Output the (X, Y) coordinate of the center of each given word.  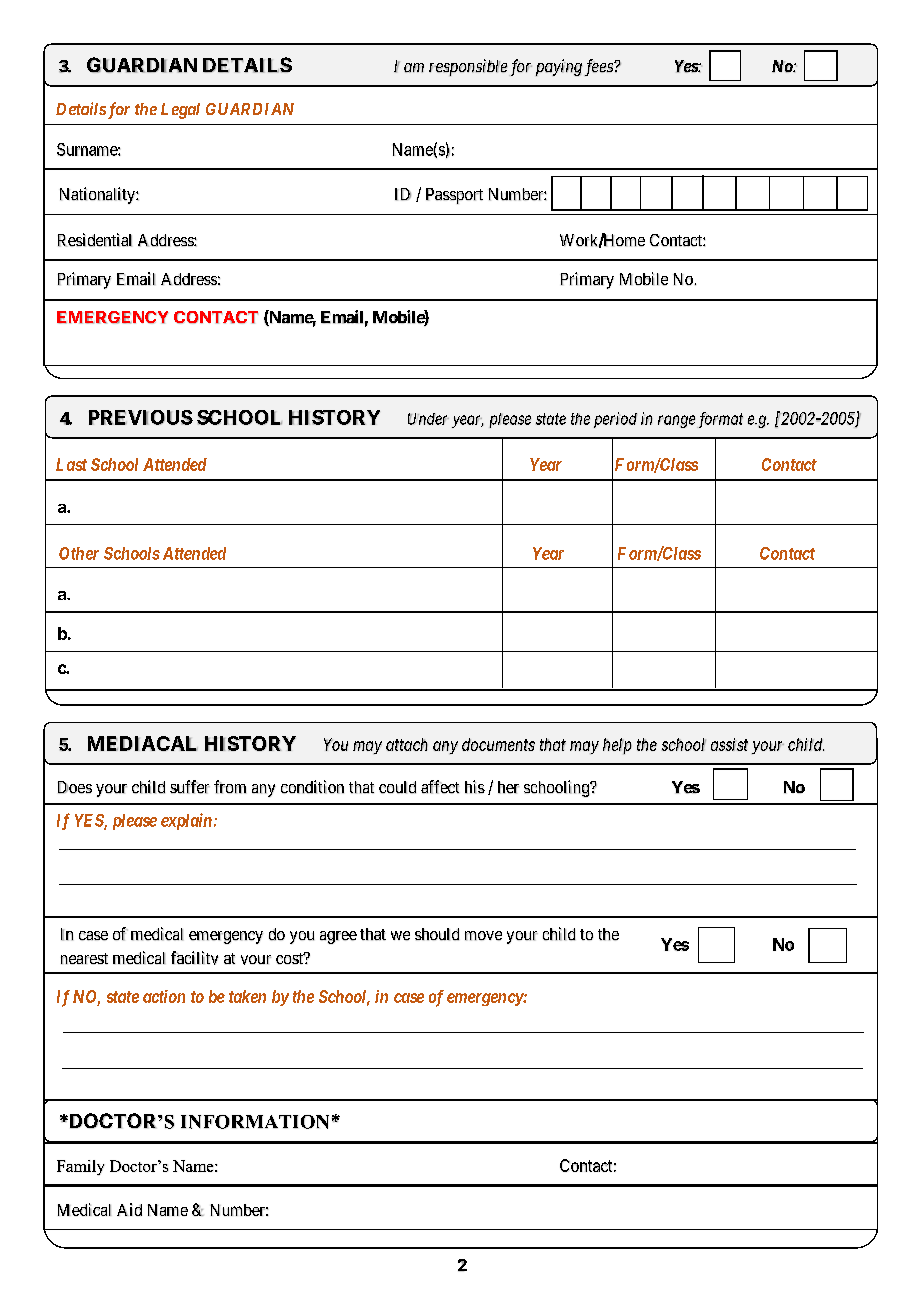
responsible (468, 67)
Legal (180, 111)
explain (186, 821)
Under (428, 419)
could (397, 787)
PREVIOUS (141, 417)
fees (600, 67)
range (676, 421)
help (617, 746)
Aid (129, 1209)
